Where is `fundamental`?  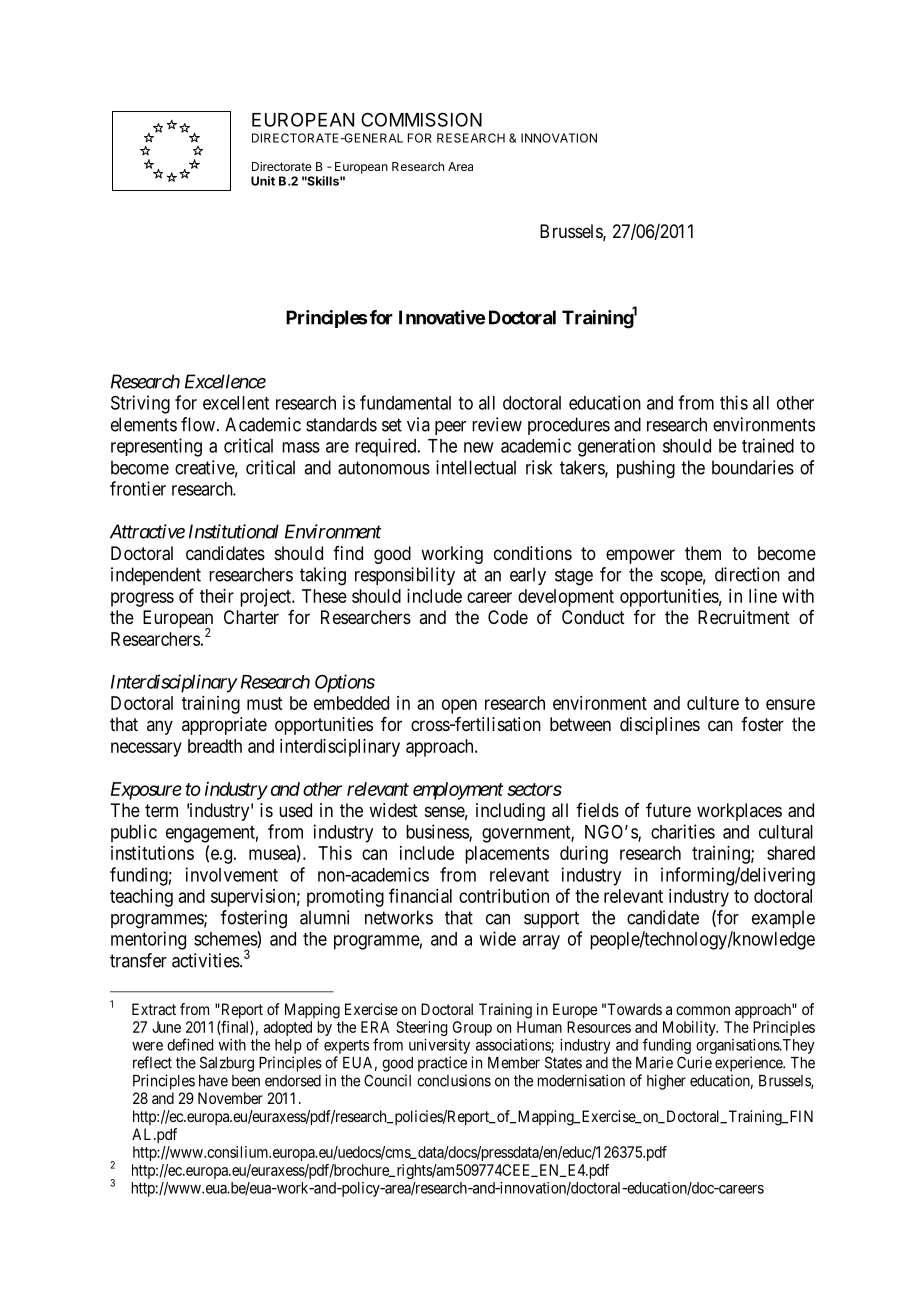
fundamental is located at coordinates (405, 402).
